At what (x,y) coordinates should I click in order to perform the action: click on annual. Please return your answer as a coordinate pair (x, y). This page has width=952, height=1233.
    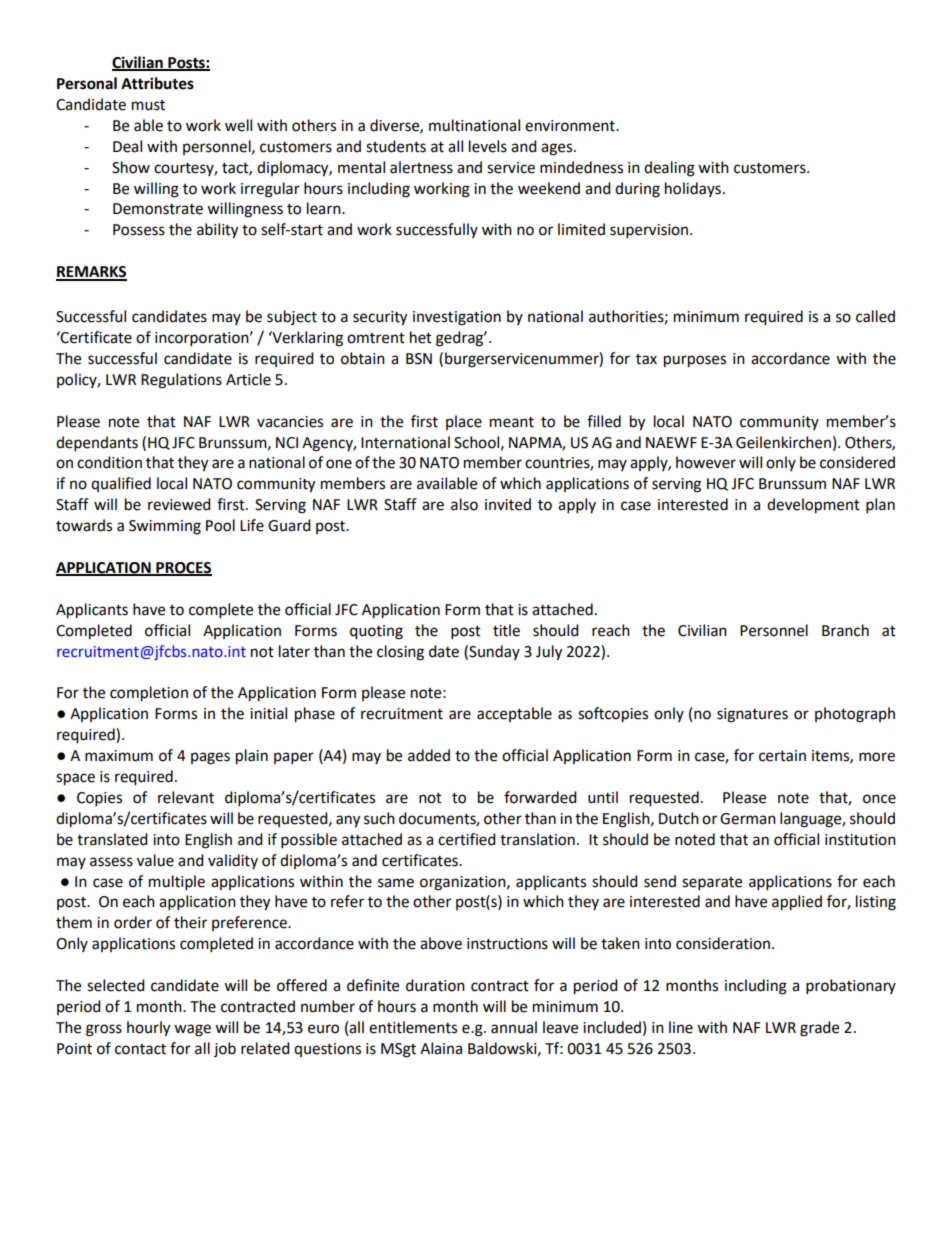
    Looking at the image, I should click on (514, 1027).
